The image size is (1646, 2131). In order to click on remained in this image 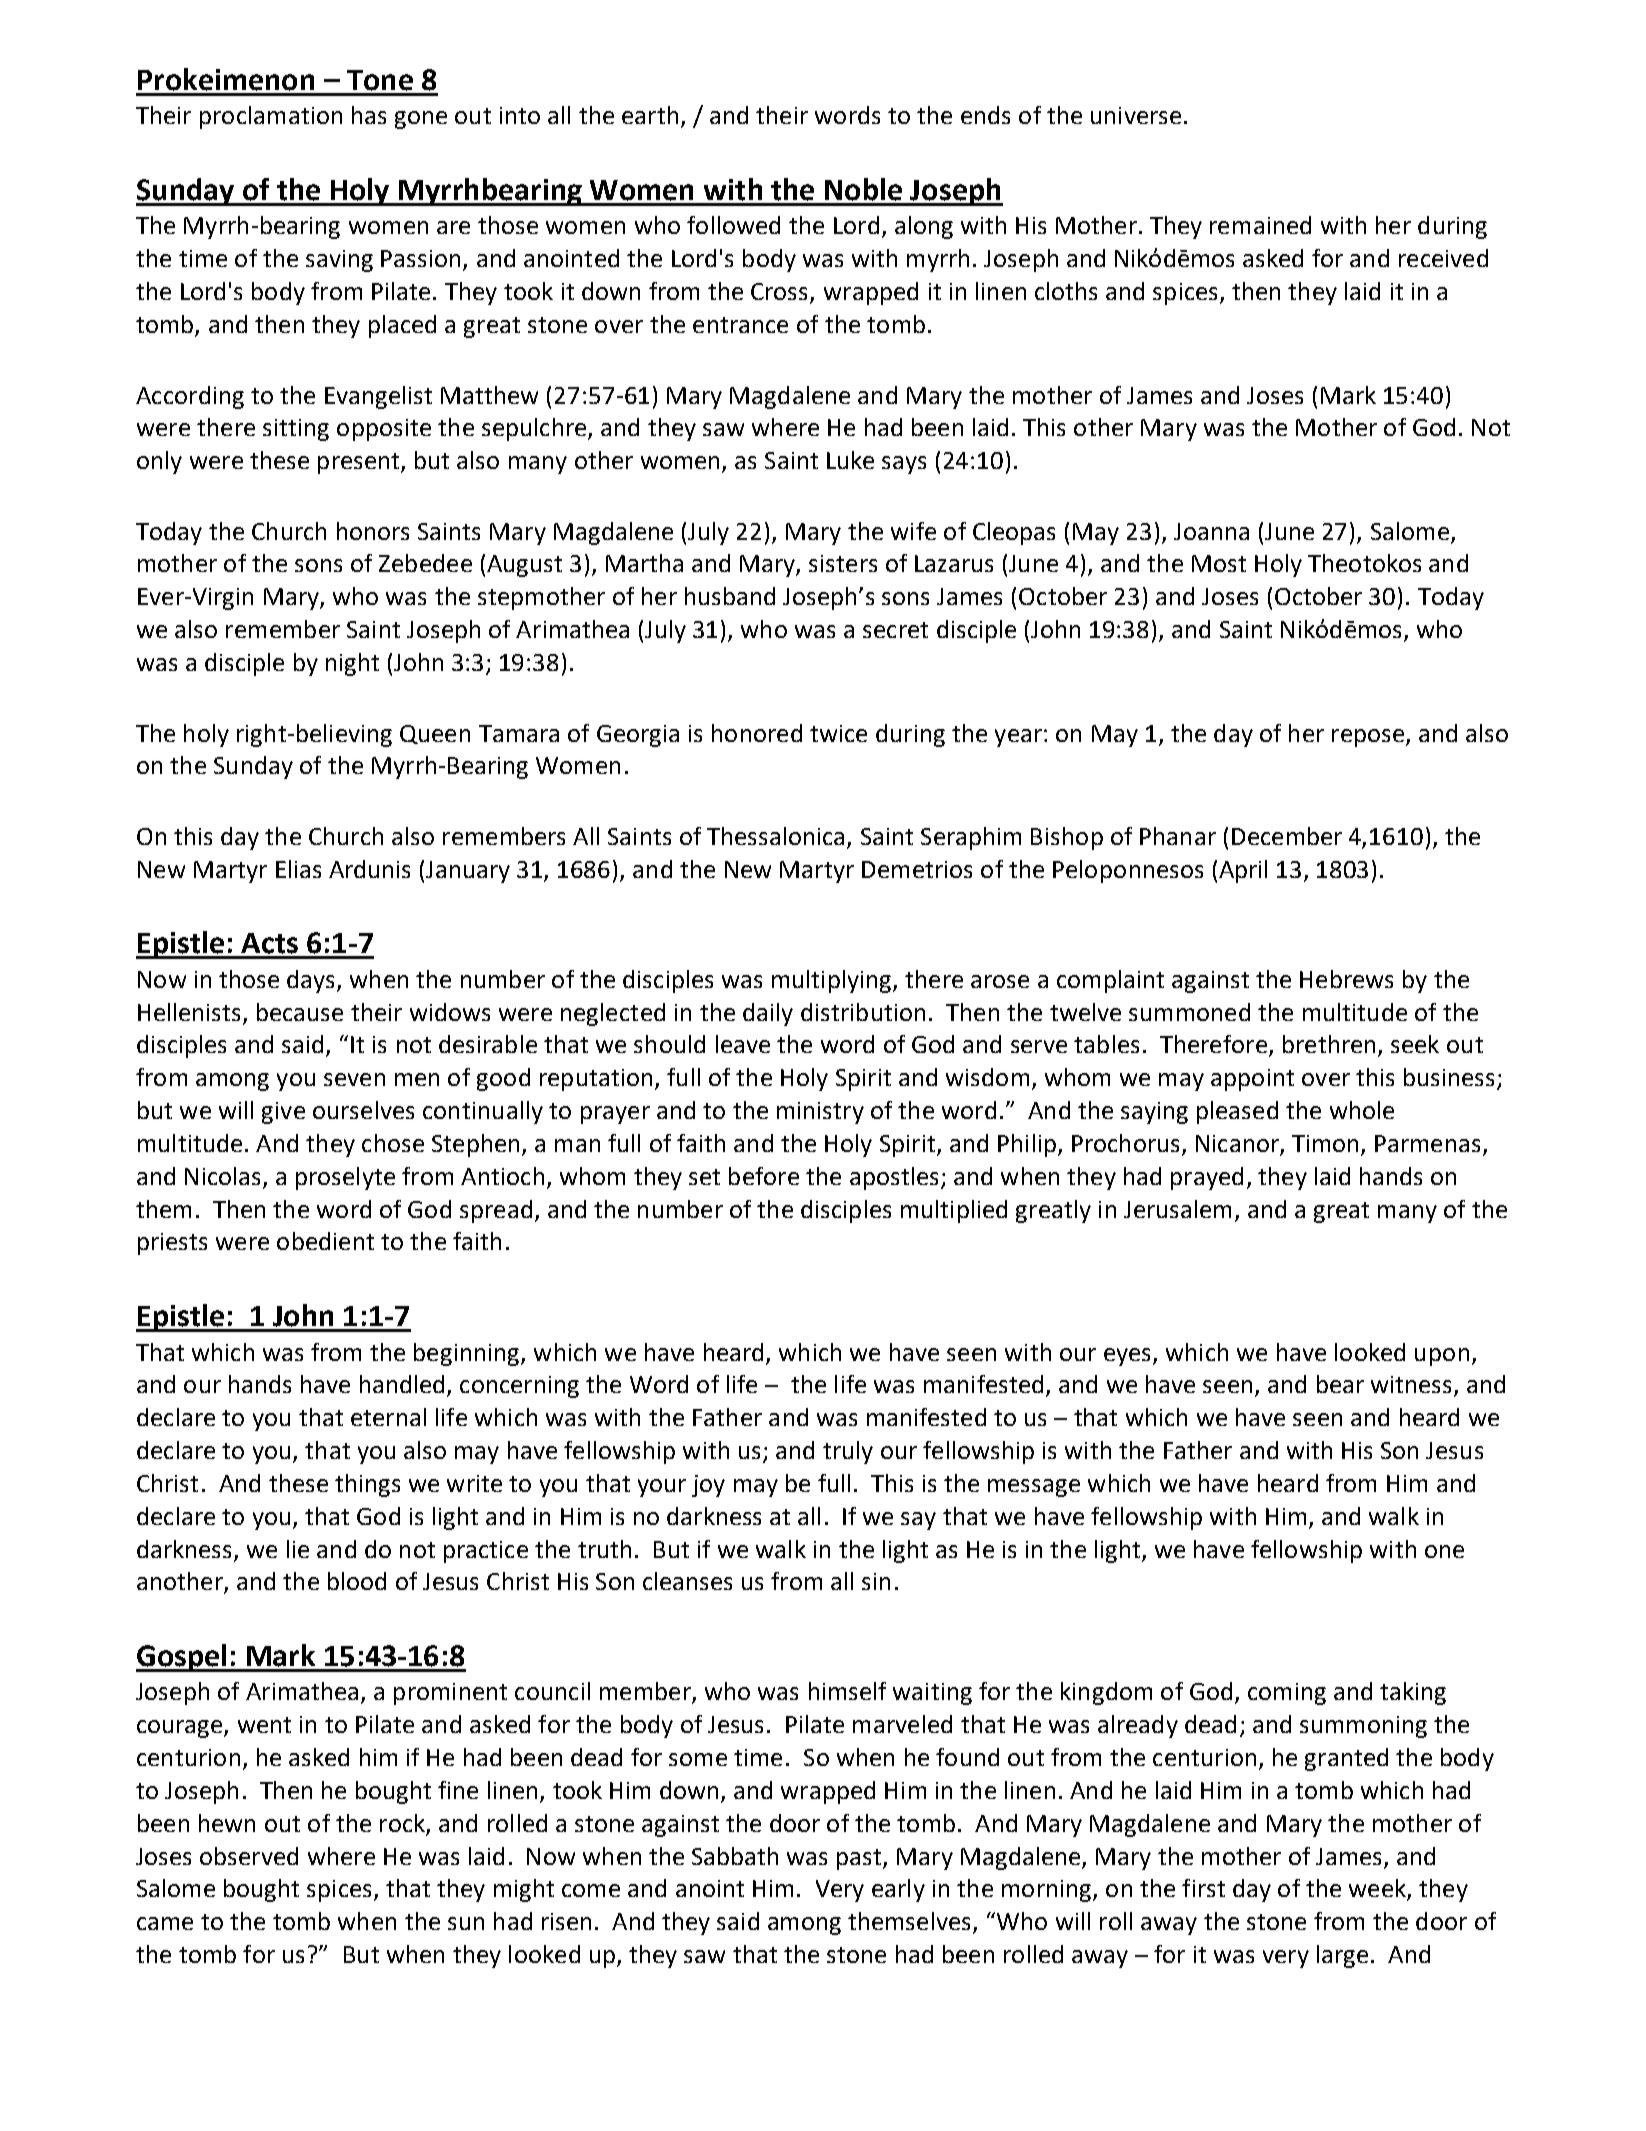, I will do `click(1260, 225)`.
